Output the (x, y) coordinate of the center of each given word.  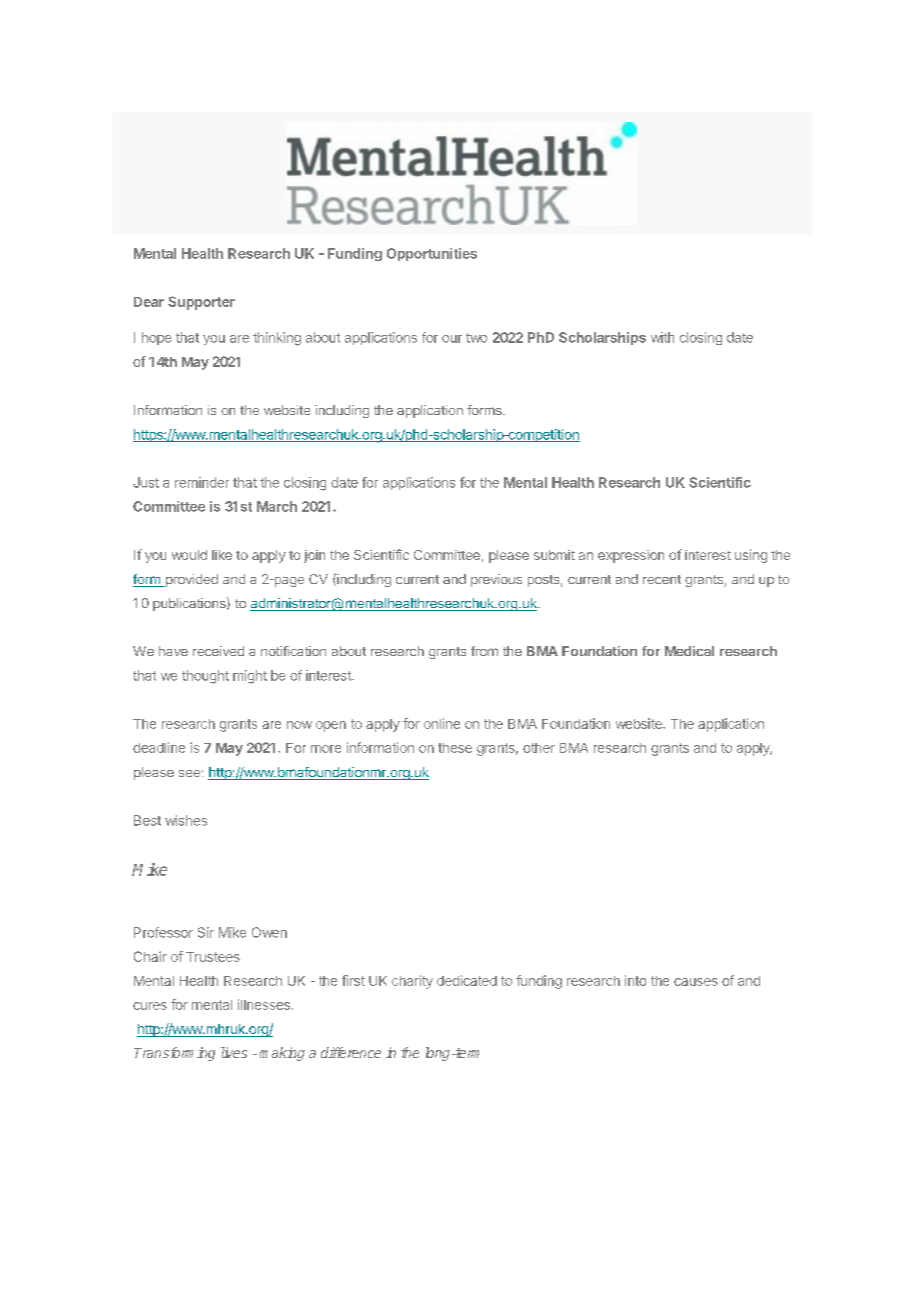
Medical (689, 651)
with (662, 337)
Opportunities (432, 254)
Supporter (201, 303)
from (484, 651)
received (218, 651)
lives (234, 1052)
